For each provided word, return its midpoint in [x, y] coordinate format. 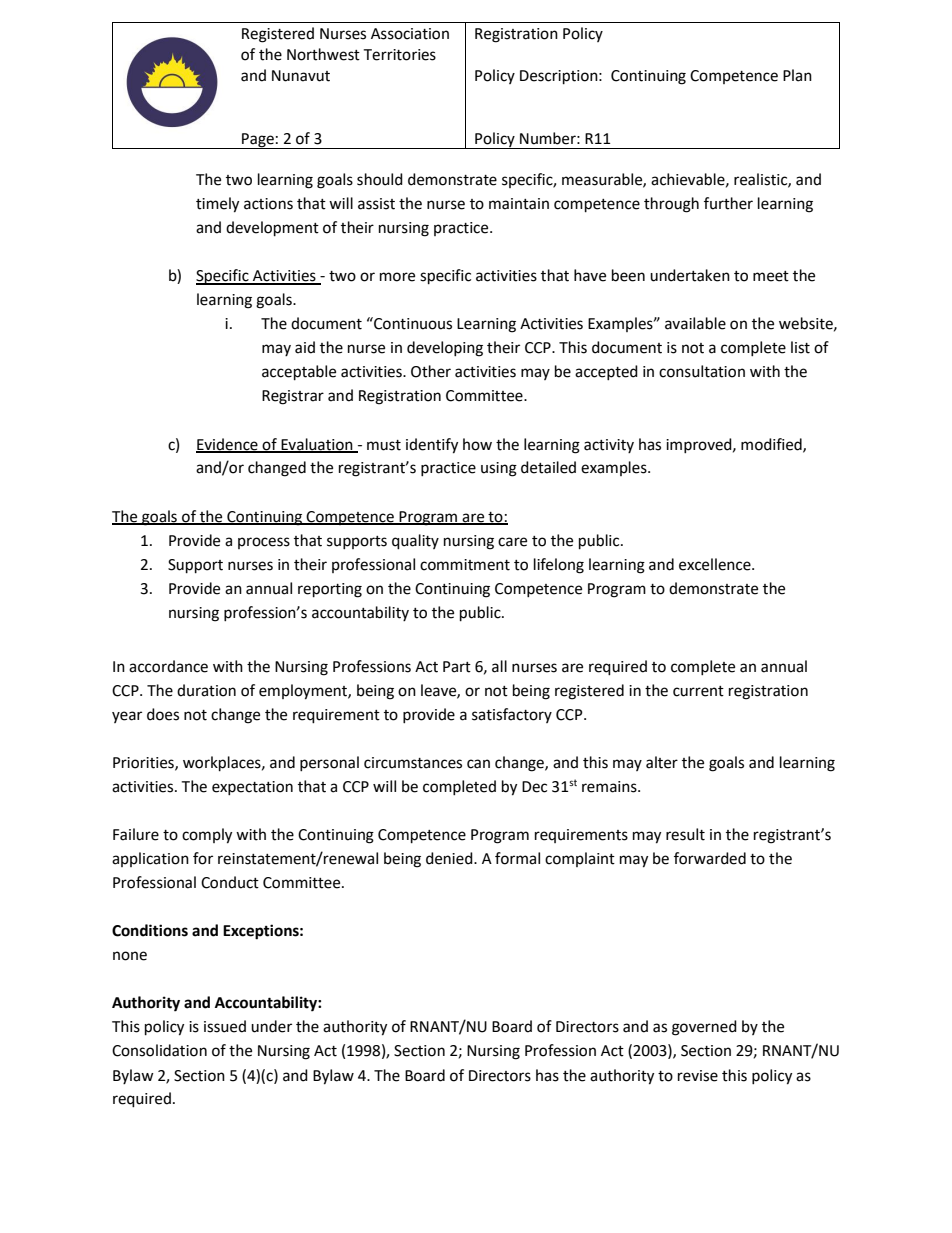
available [695, 323]
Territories [399, 55]
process [264, 543]
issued [225, 1026]
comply [207, 836]
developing [445, 349]
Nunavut [301, 76]
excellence [716, 564]
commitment [465, 565]
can [478, 764]
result [685, 834]
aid [305, 347]
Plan [797, 75]
